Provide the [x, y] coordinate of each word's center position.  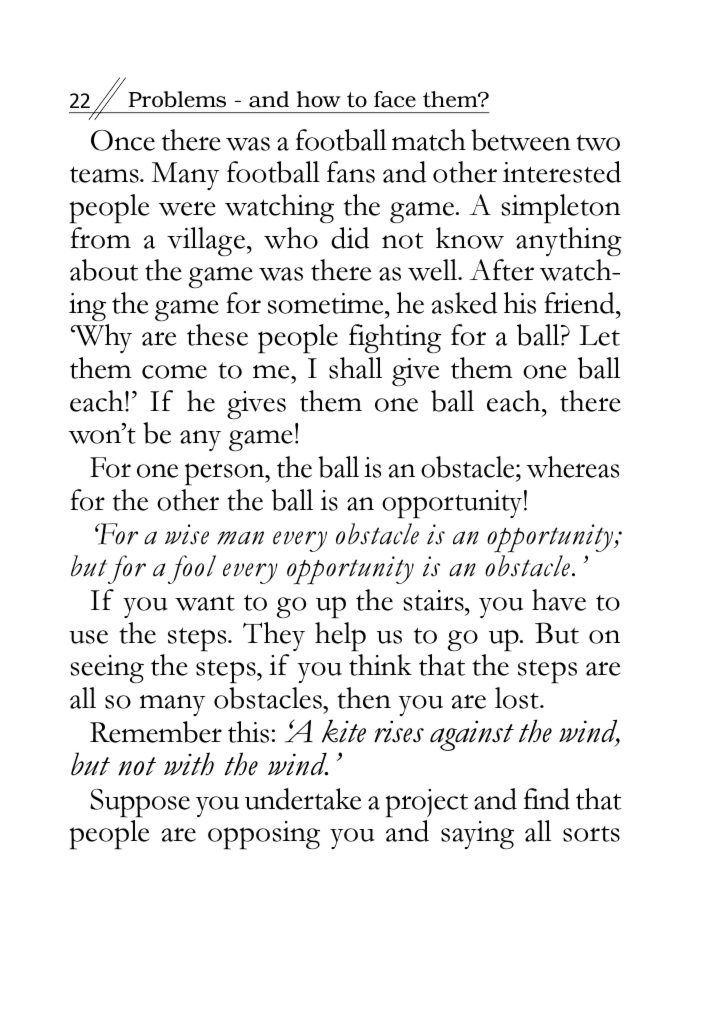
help [340, 637]
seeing [107, 669]
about [104, 270]
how [319, 99]
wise [187, 534]
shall [355, 368]
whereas [573, 467]
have [559, 600]
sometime [327, 303]
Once [123, 140]
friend [580, 303]
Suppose [140, 803]
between [521, 140]
